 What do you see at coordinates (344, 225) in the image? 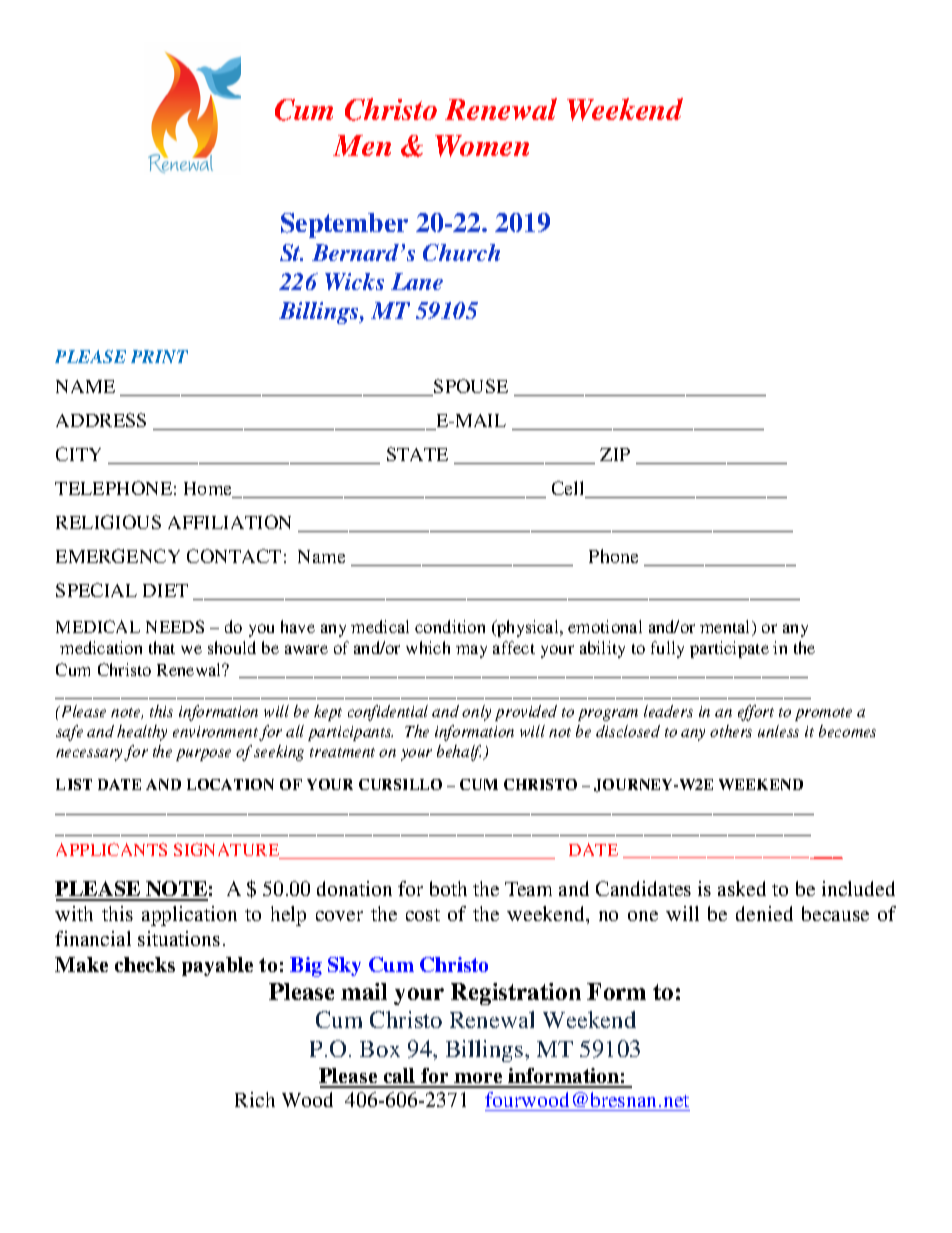
I see `September` at bounding box center [344, 225].
